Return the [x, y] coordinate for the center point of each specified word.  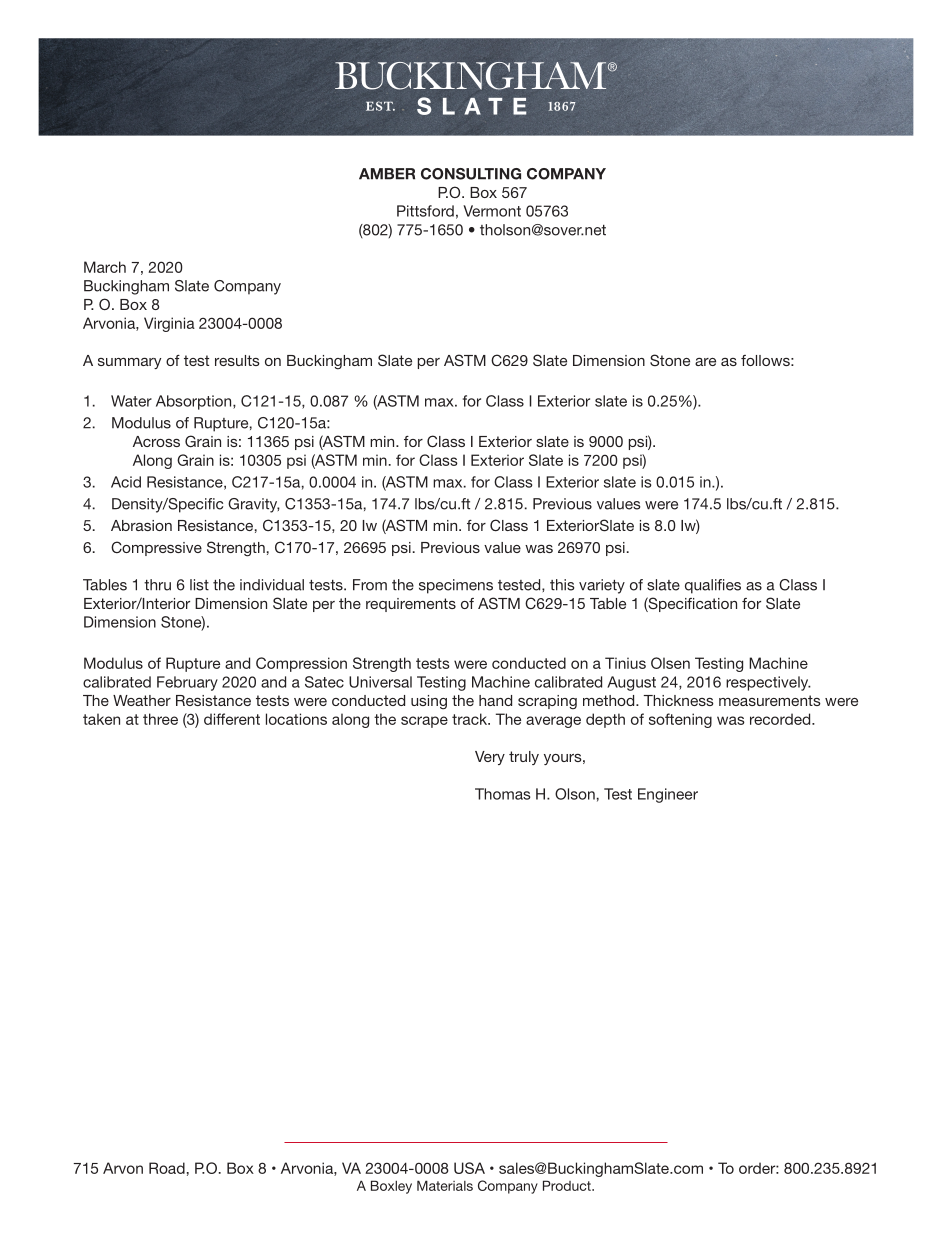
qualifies [713, 586]
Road [167, 1168]
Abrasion [141, 525]
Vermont [492, 211]
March [105, 267]
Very [490, 758]
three [160, 719]
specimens [456, 586]
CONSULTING [471, 174]
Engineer [668, 795]
